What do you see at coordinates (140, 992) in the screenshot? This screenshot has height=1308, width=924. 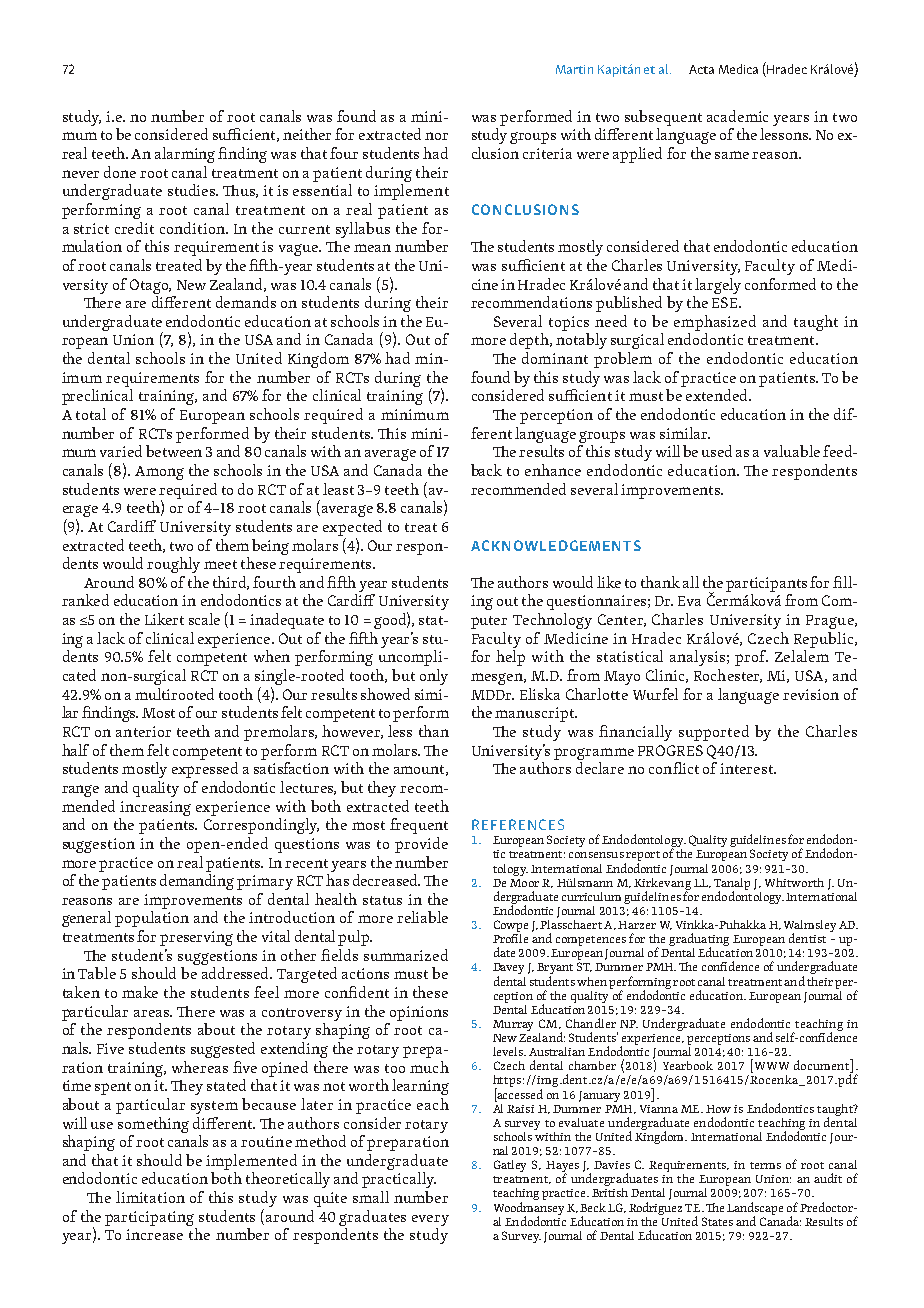 I see `make` at bounding box center [140, 992].
